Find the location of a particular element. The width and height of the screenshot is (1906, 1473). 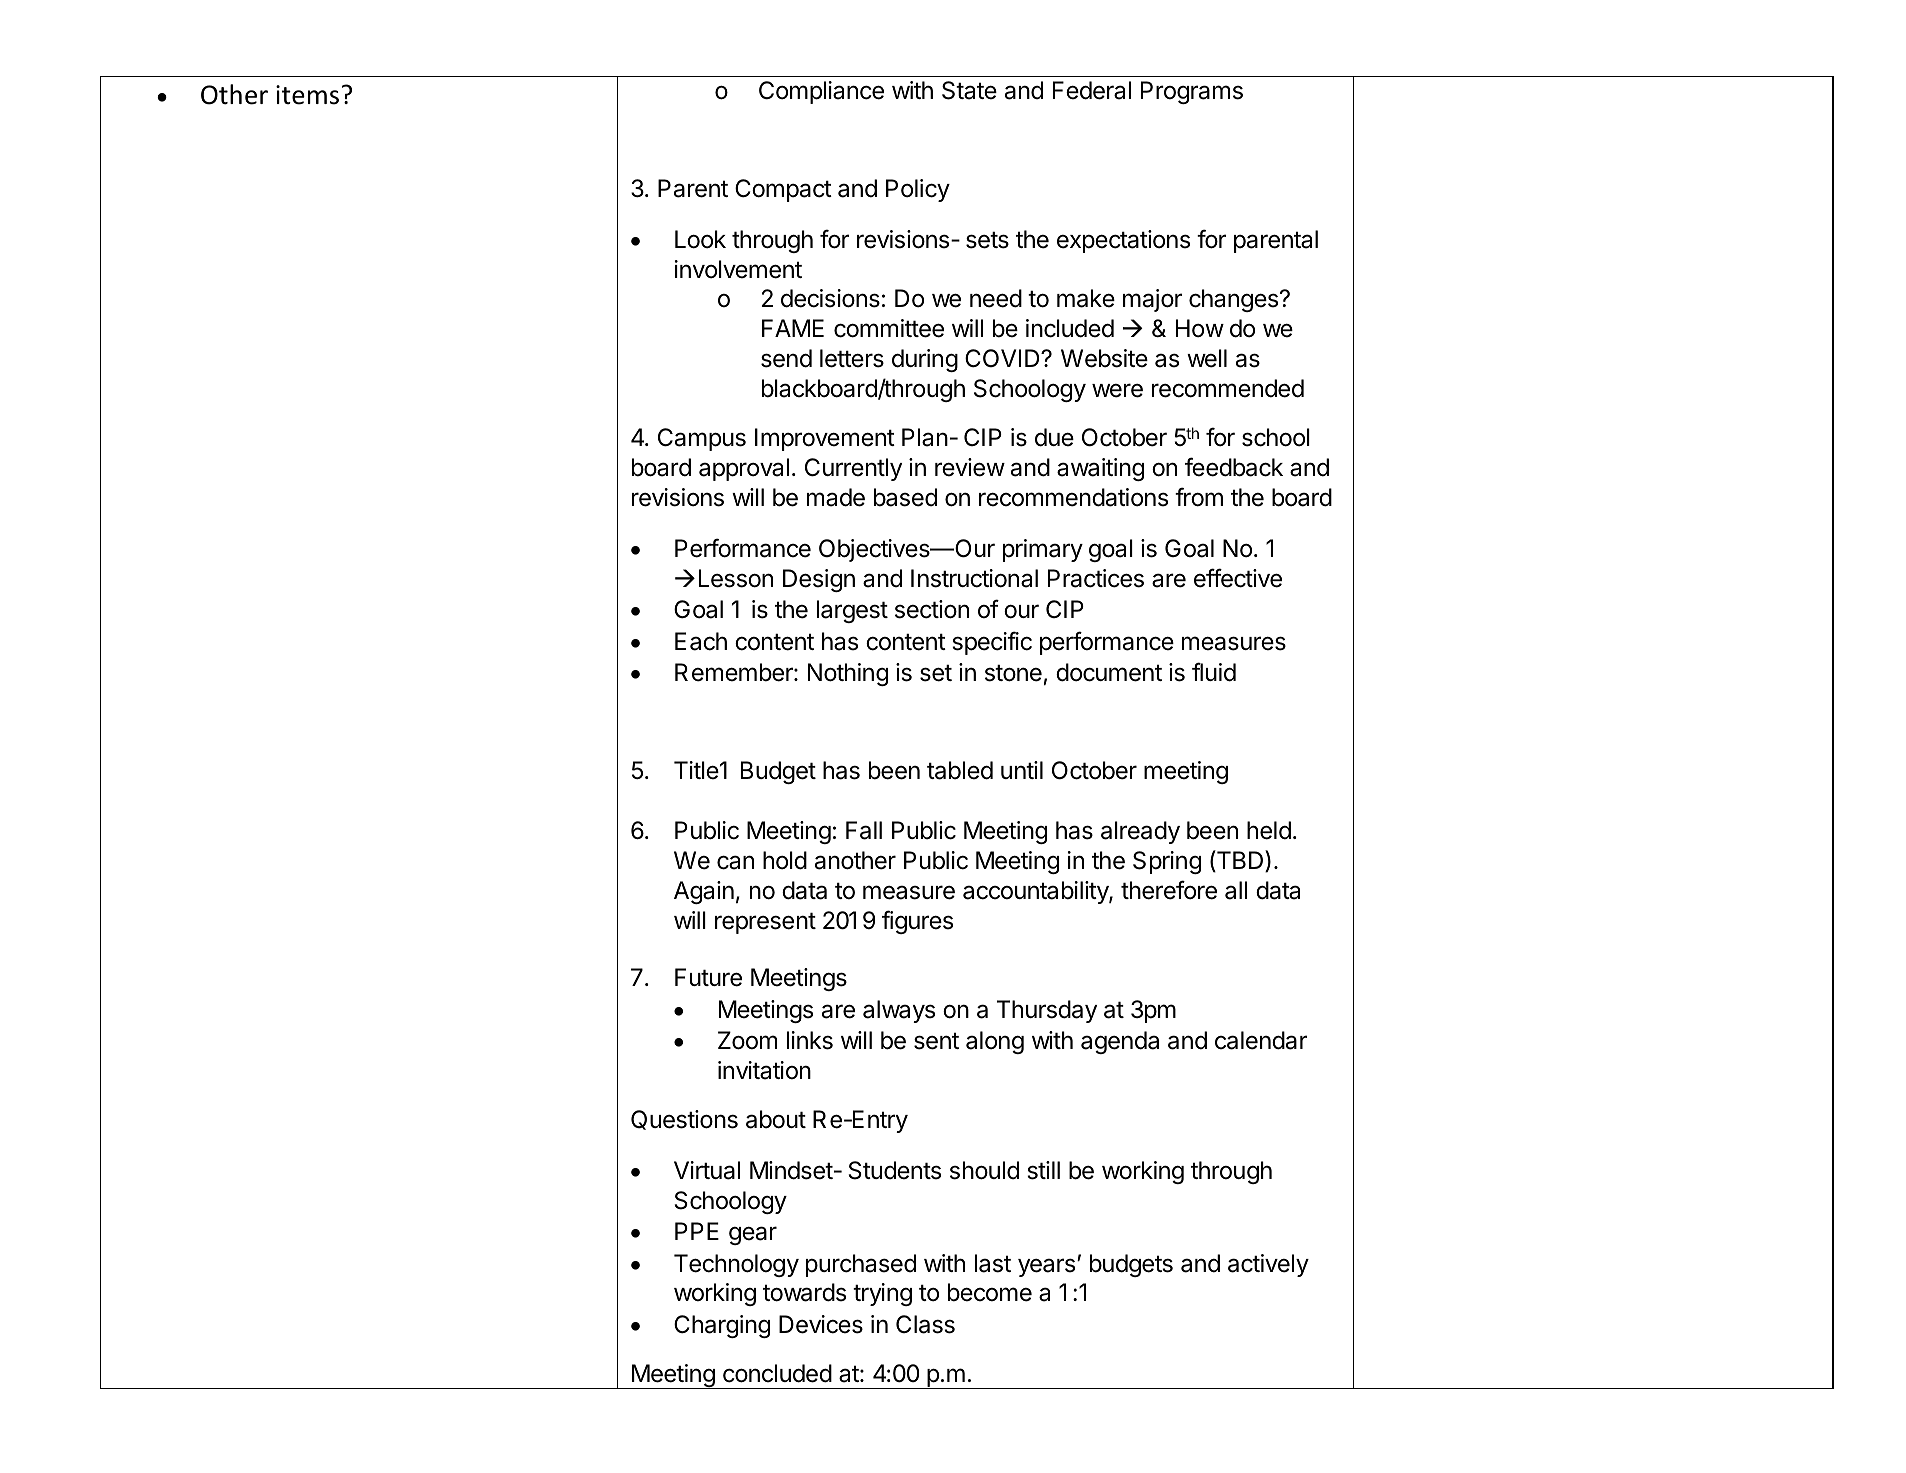

made is located at coordinates (836, 497).
